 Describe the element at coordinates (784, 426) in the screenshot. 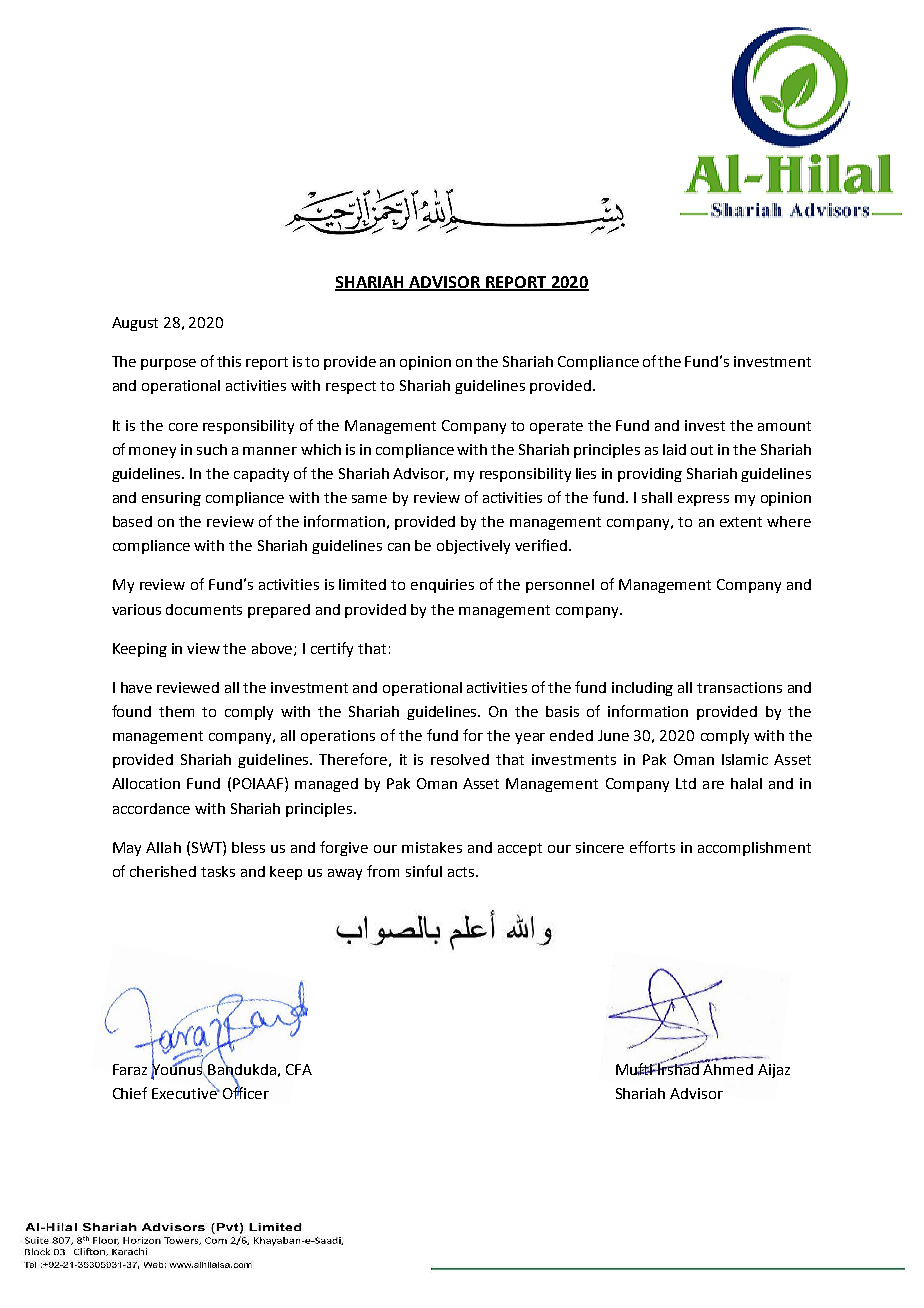

I see `amount` at that location.
